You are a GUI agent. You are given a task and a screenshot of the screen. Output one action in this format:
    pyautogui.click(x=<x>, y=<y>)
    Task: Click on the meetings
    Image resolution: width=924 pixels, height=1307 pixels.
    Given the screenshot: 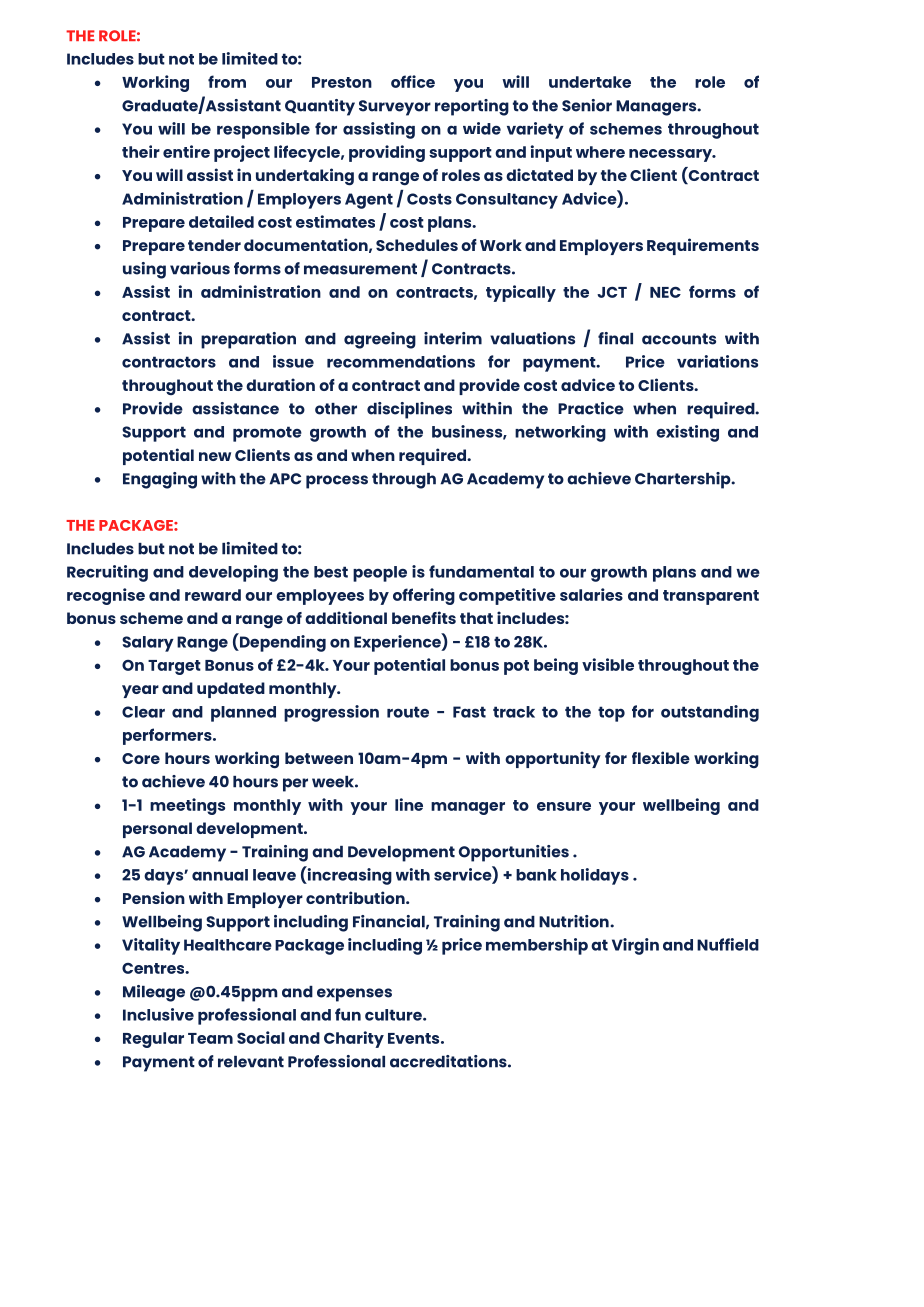 What is the action you would take?
    pyautogui.click(x=187, y=806)
